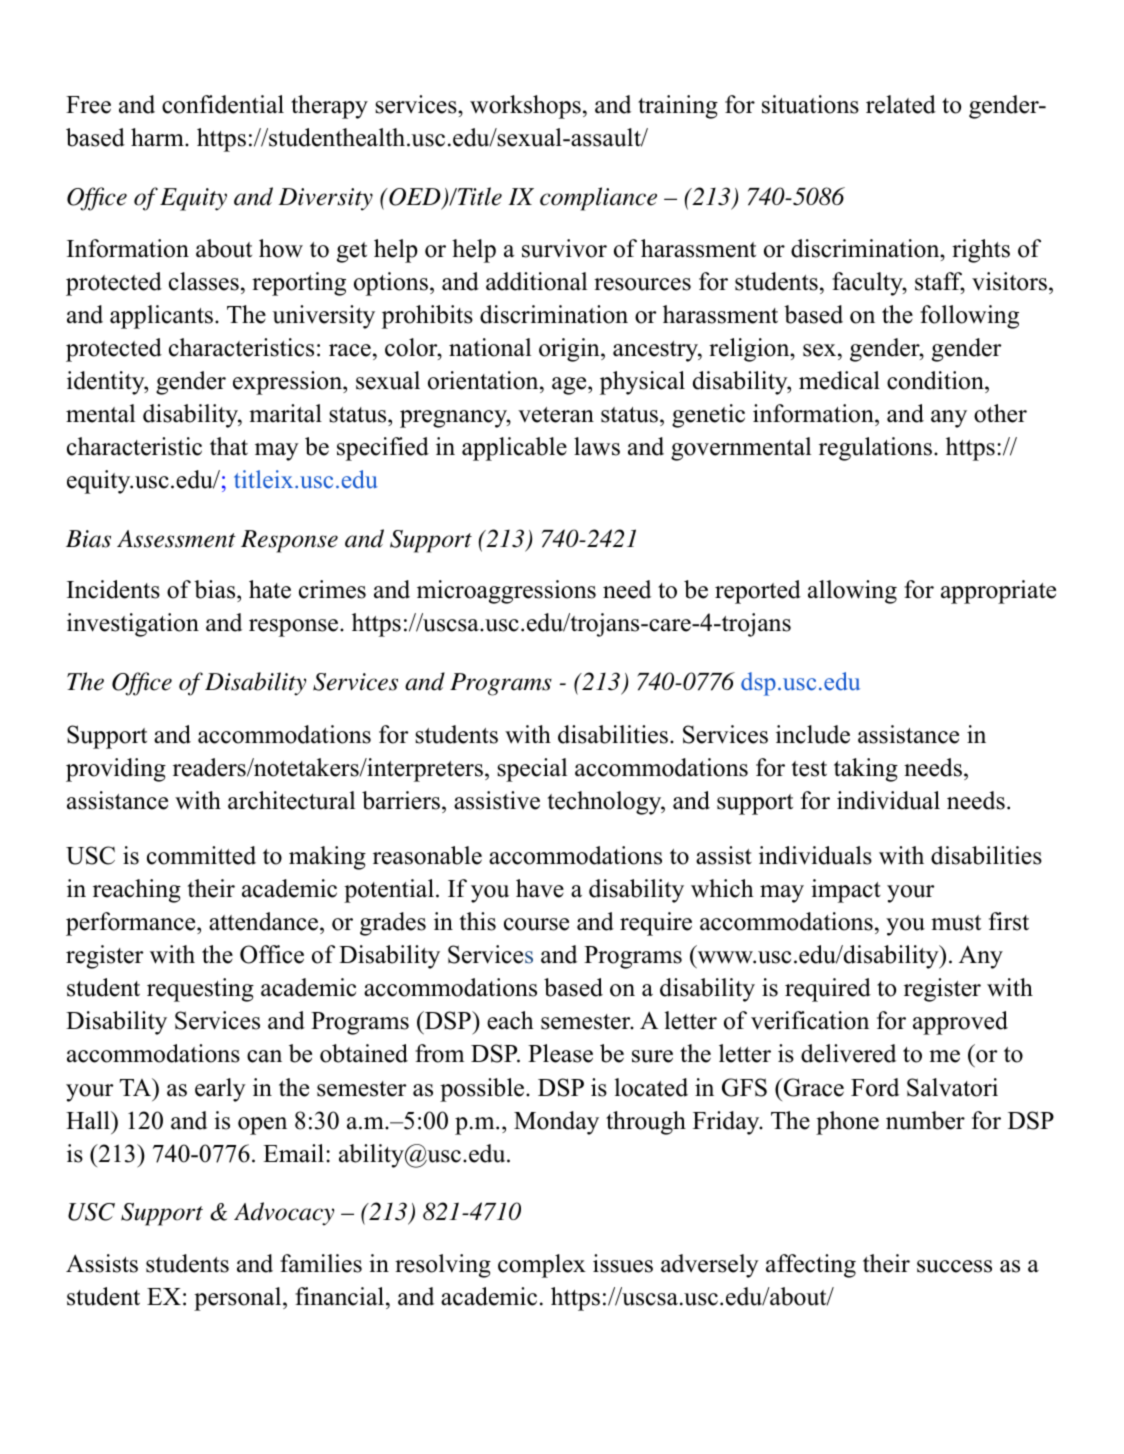 Image resolution: width=1124 pixels, height=1454 pixels. I want to click on confidential, so click(223, 104).
